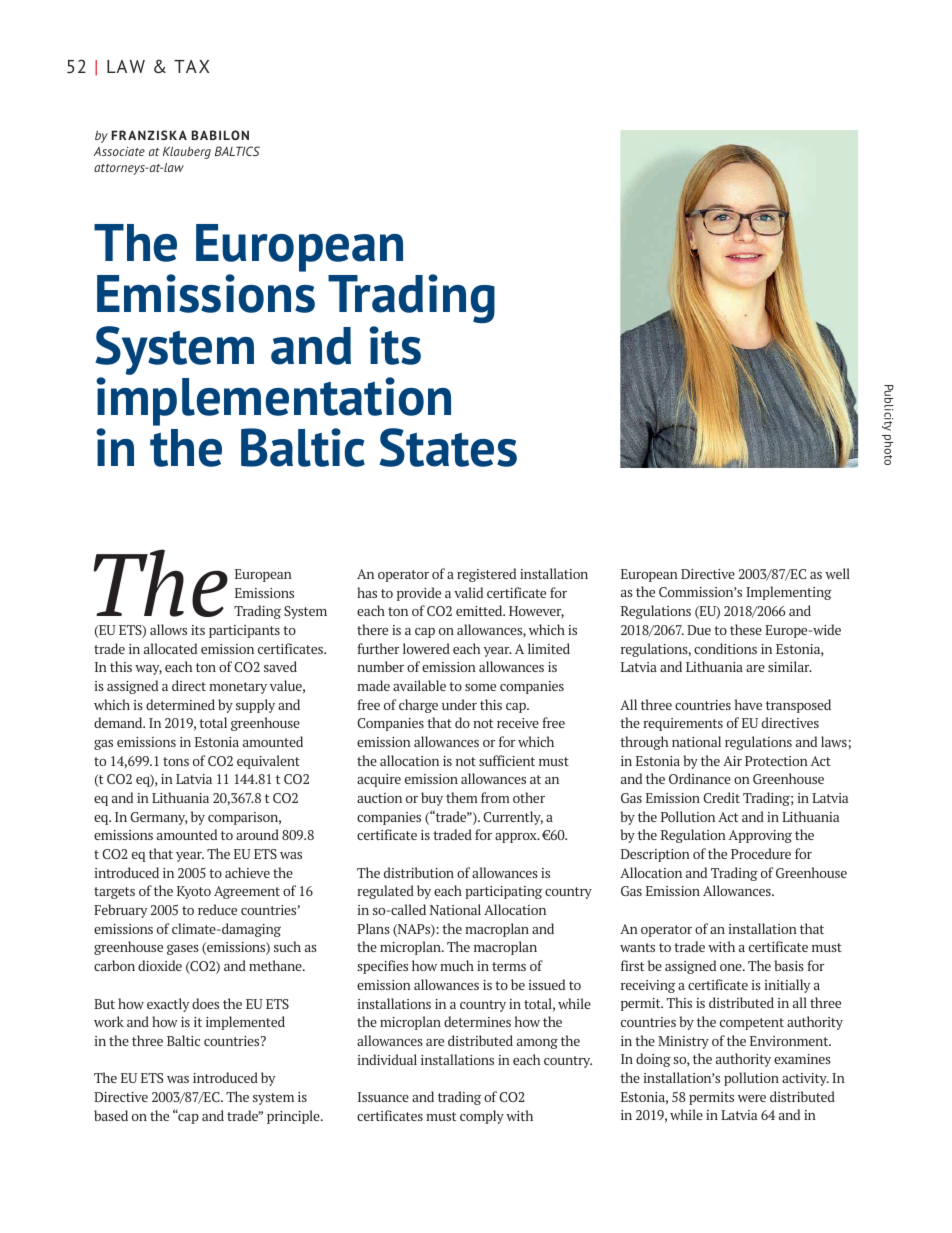  Describe the element at coordinates (367, 592) in the screenshot. I see `has` at that location.
